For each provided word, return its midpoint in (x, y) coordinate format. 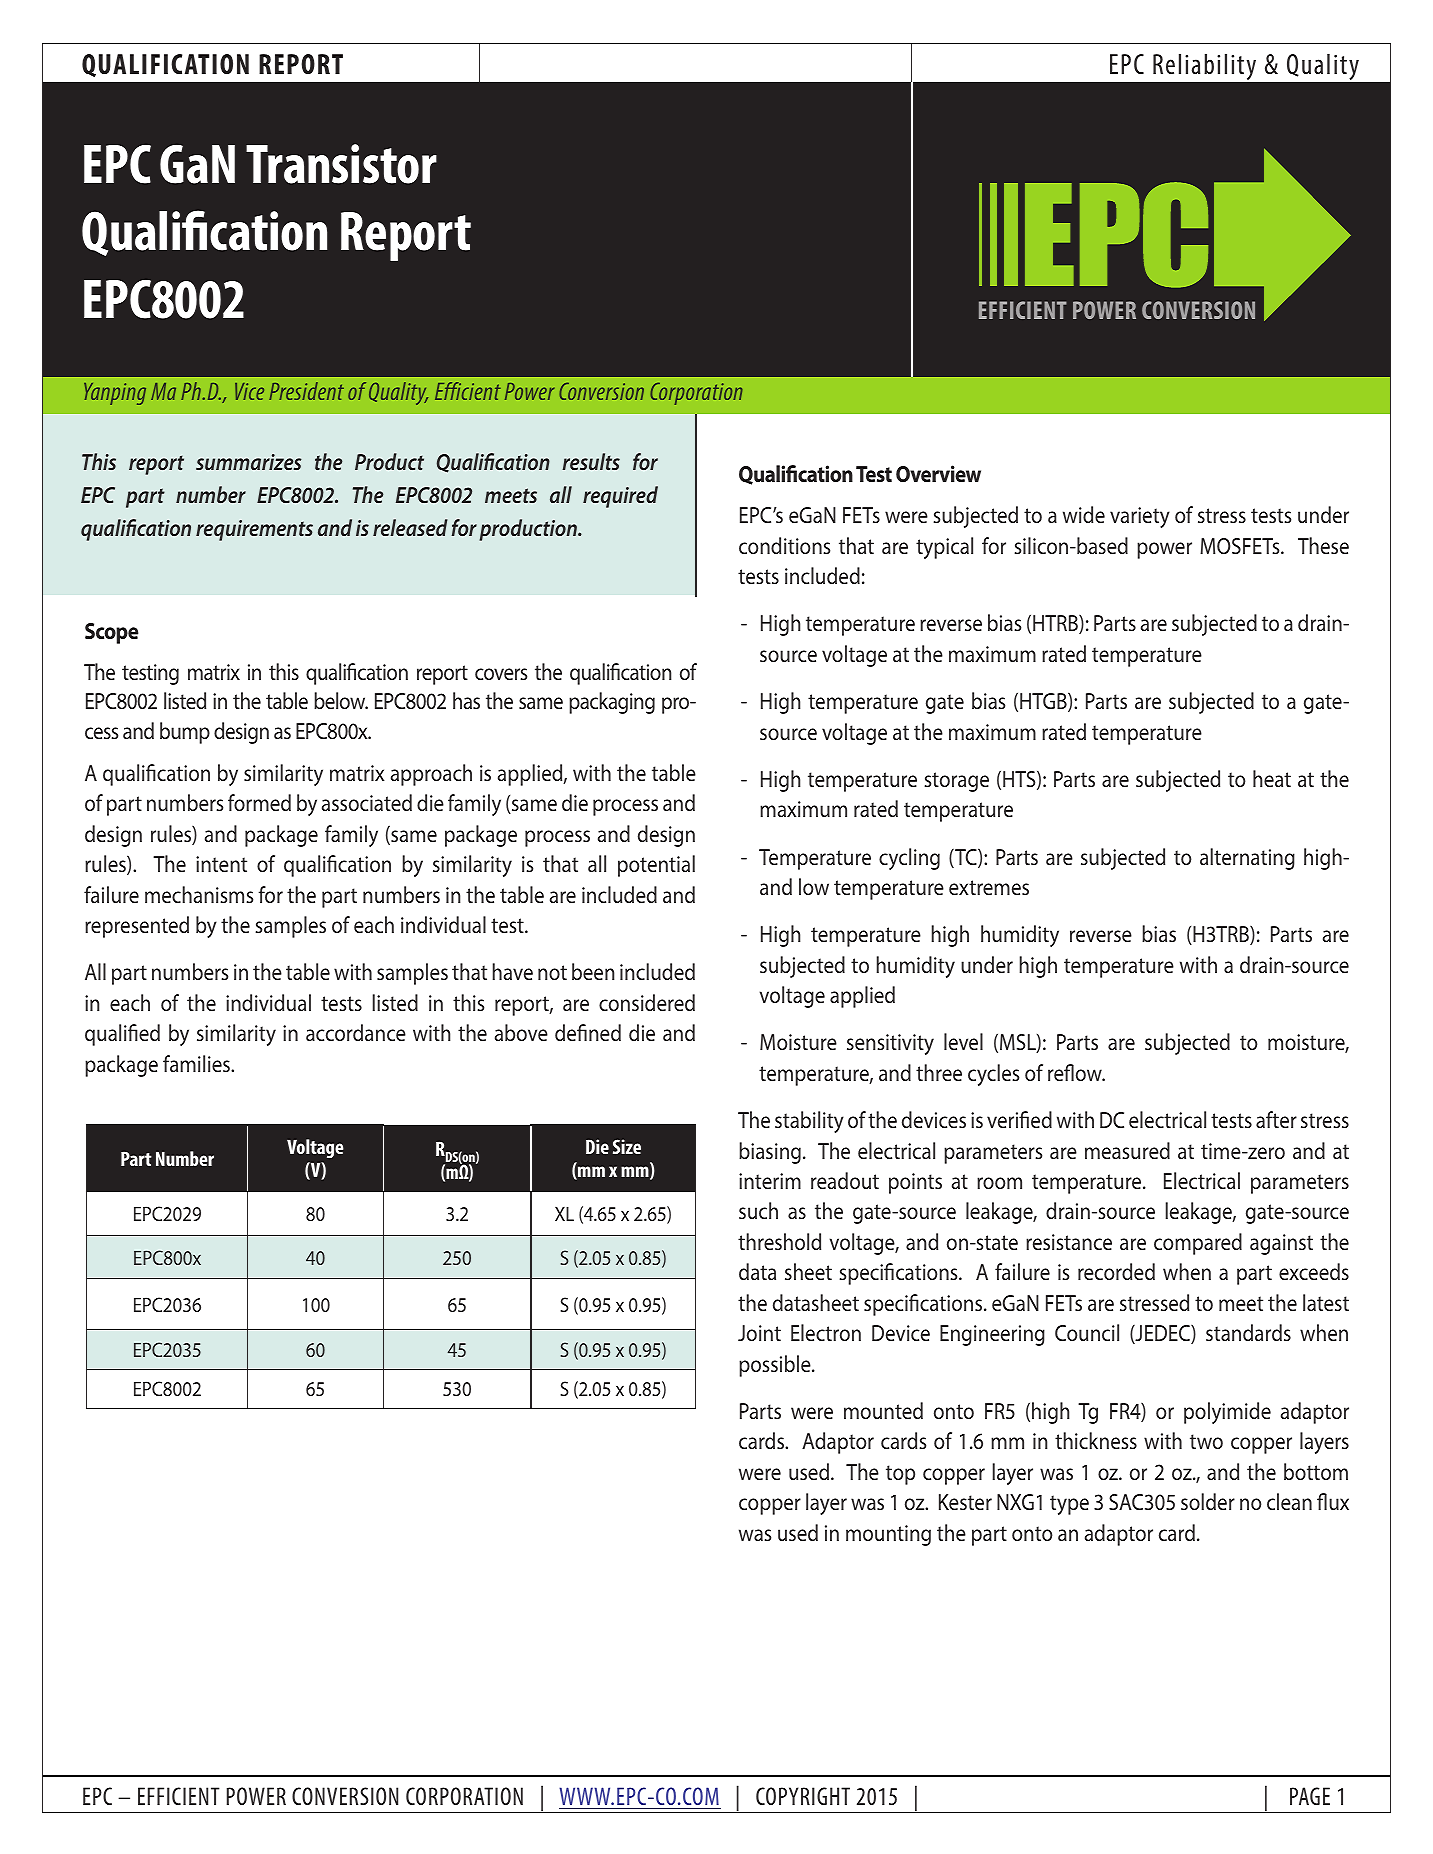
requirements (254, 530)
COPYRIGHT (803, 1796)
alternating (1247, 859)
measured (1127, 1150)
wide (1084, 514)
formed (259, 802)
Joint (759, 1333)
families (197, 1063)
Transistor (341, 164)
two (1206, 1441)
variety (1140, 517)
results (591, 461)
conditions (784, 545)
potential (656, 866)
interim (770, 1181)
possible (776, 1366)
